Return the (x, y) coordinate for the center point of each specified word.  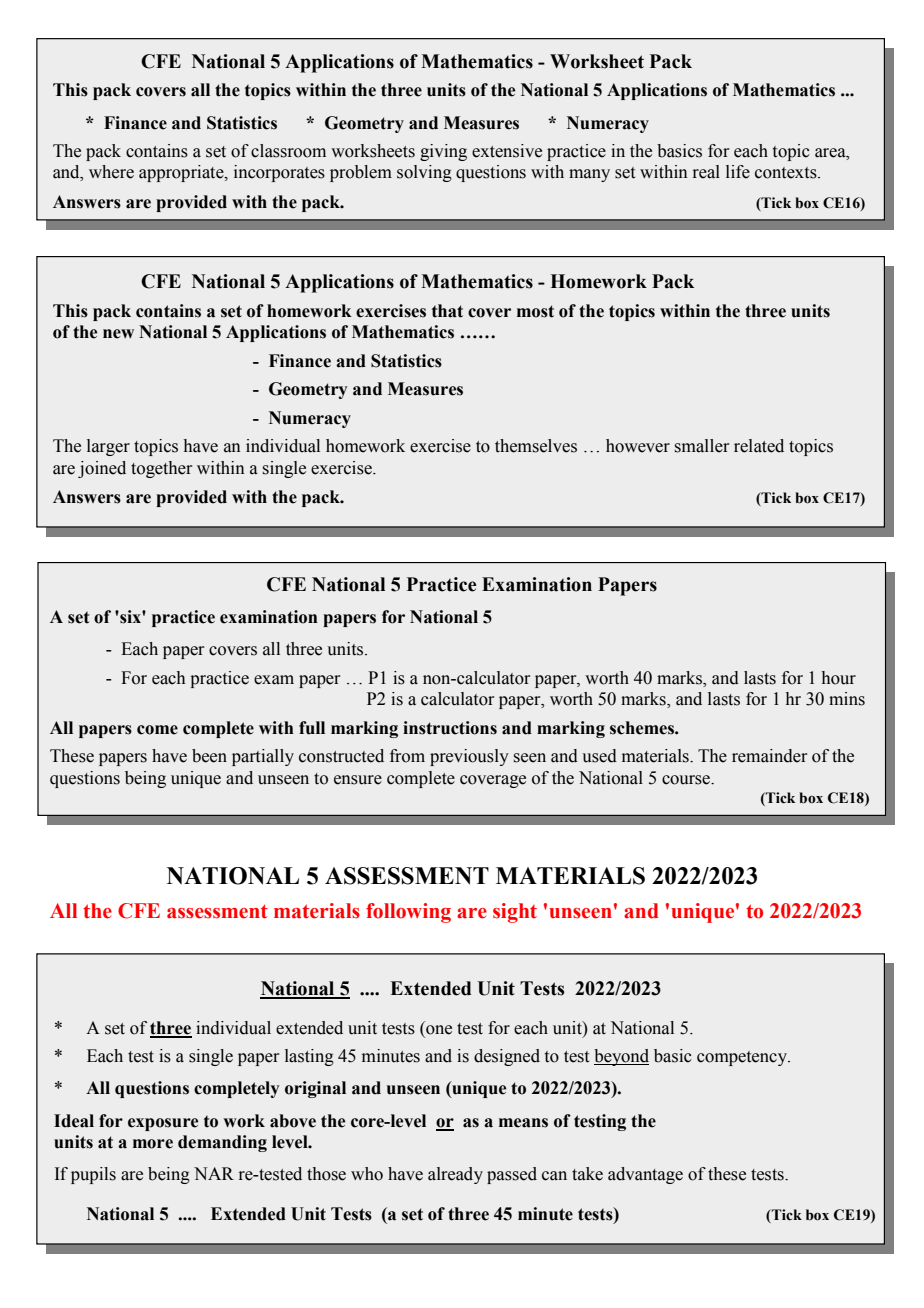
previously (469, 757)
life (738, 172)
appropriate (182, 173)
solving (424, 173)
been (209, 756)
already (455, 1175)
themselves (536, 446)
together (161, 469)
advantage (645, 1175)
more (153, 1144)
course (687, 780)
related (759, 446)
